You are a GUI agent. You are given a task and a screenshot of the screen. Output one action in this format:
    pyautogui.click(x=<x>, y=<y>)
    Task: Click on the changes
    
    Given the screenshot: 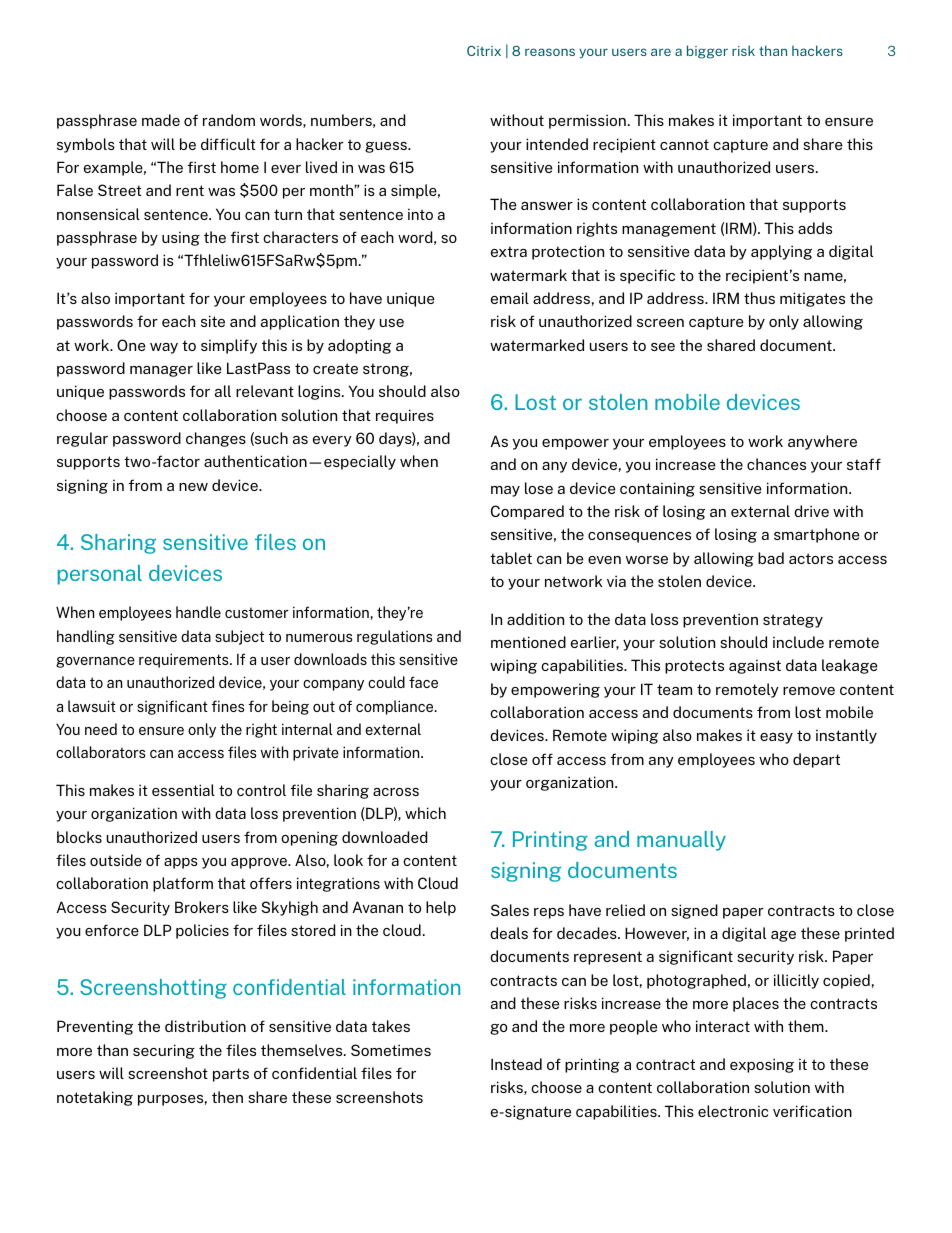 What is the action you would take?
    pyautogui.click(x=216, y=439)
